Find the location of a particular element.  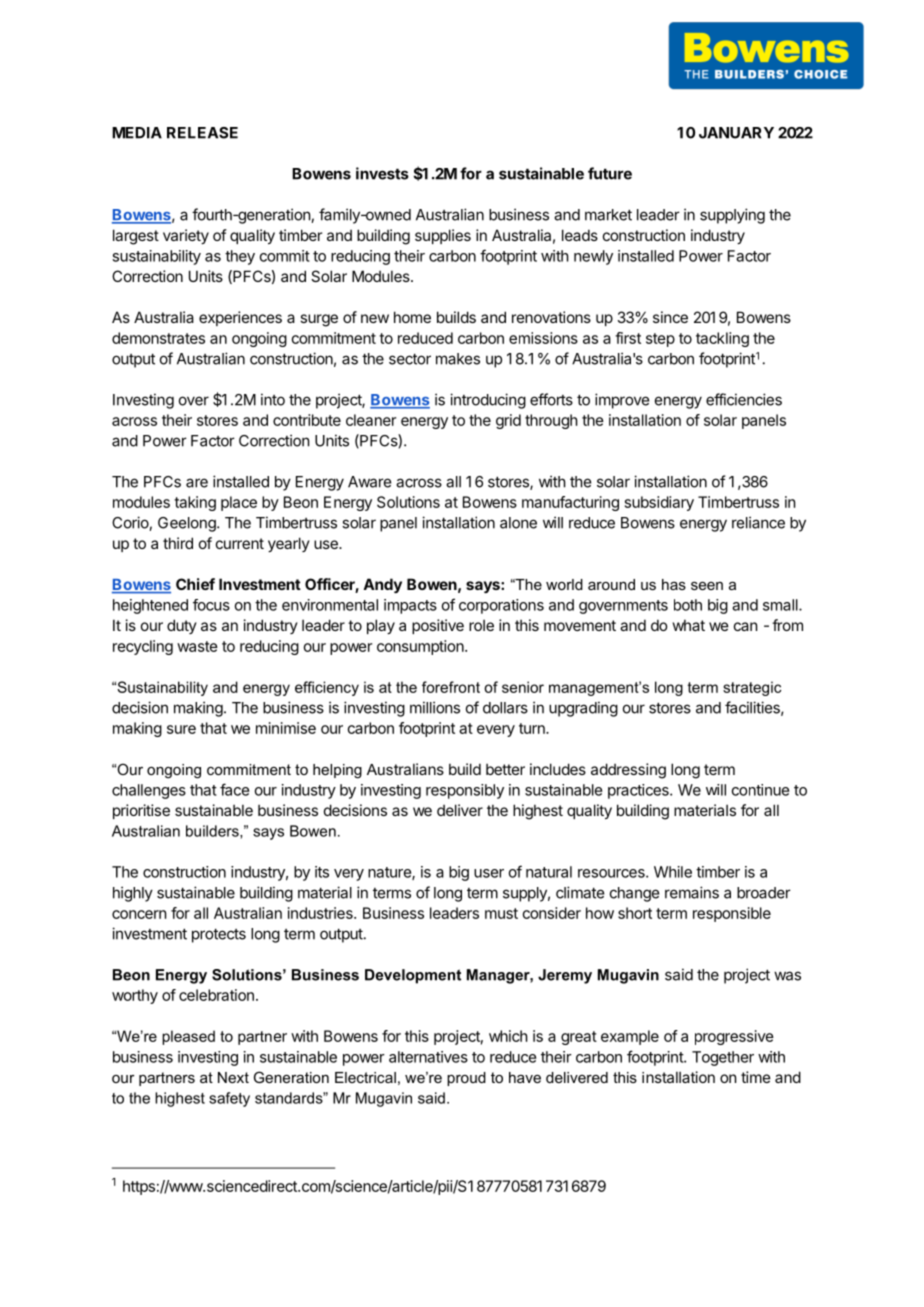

JANUARY is located at coordinates (736, 133).
